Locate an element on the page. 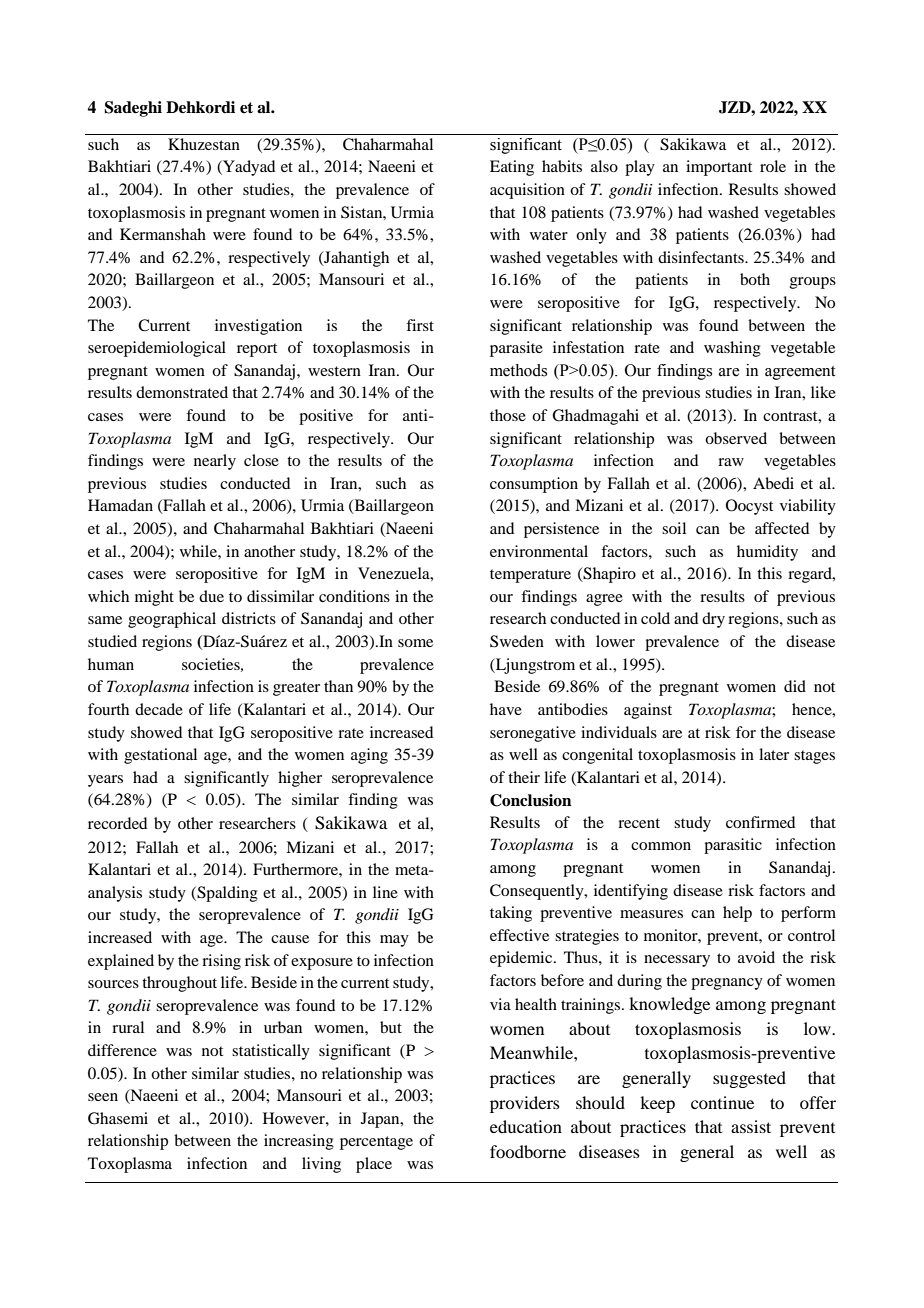  help is located at coordinates (737, 914).
